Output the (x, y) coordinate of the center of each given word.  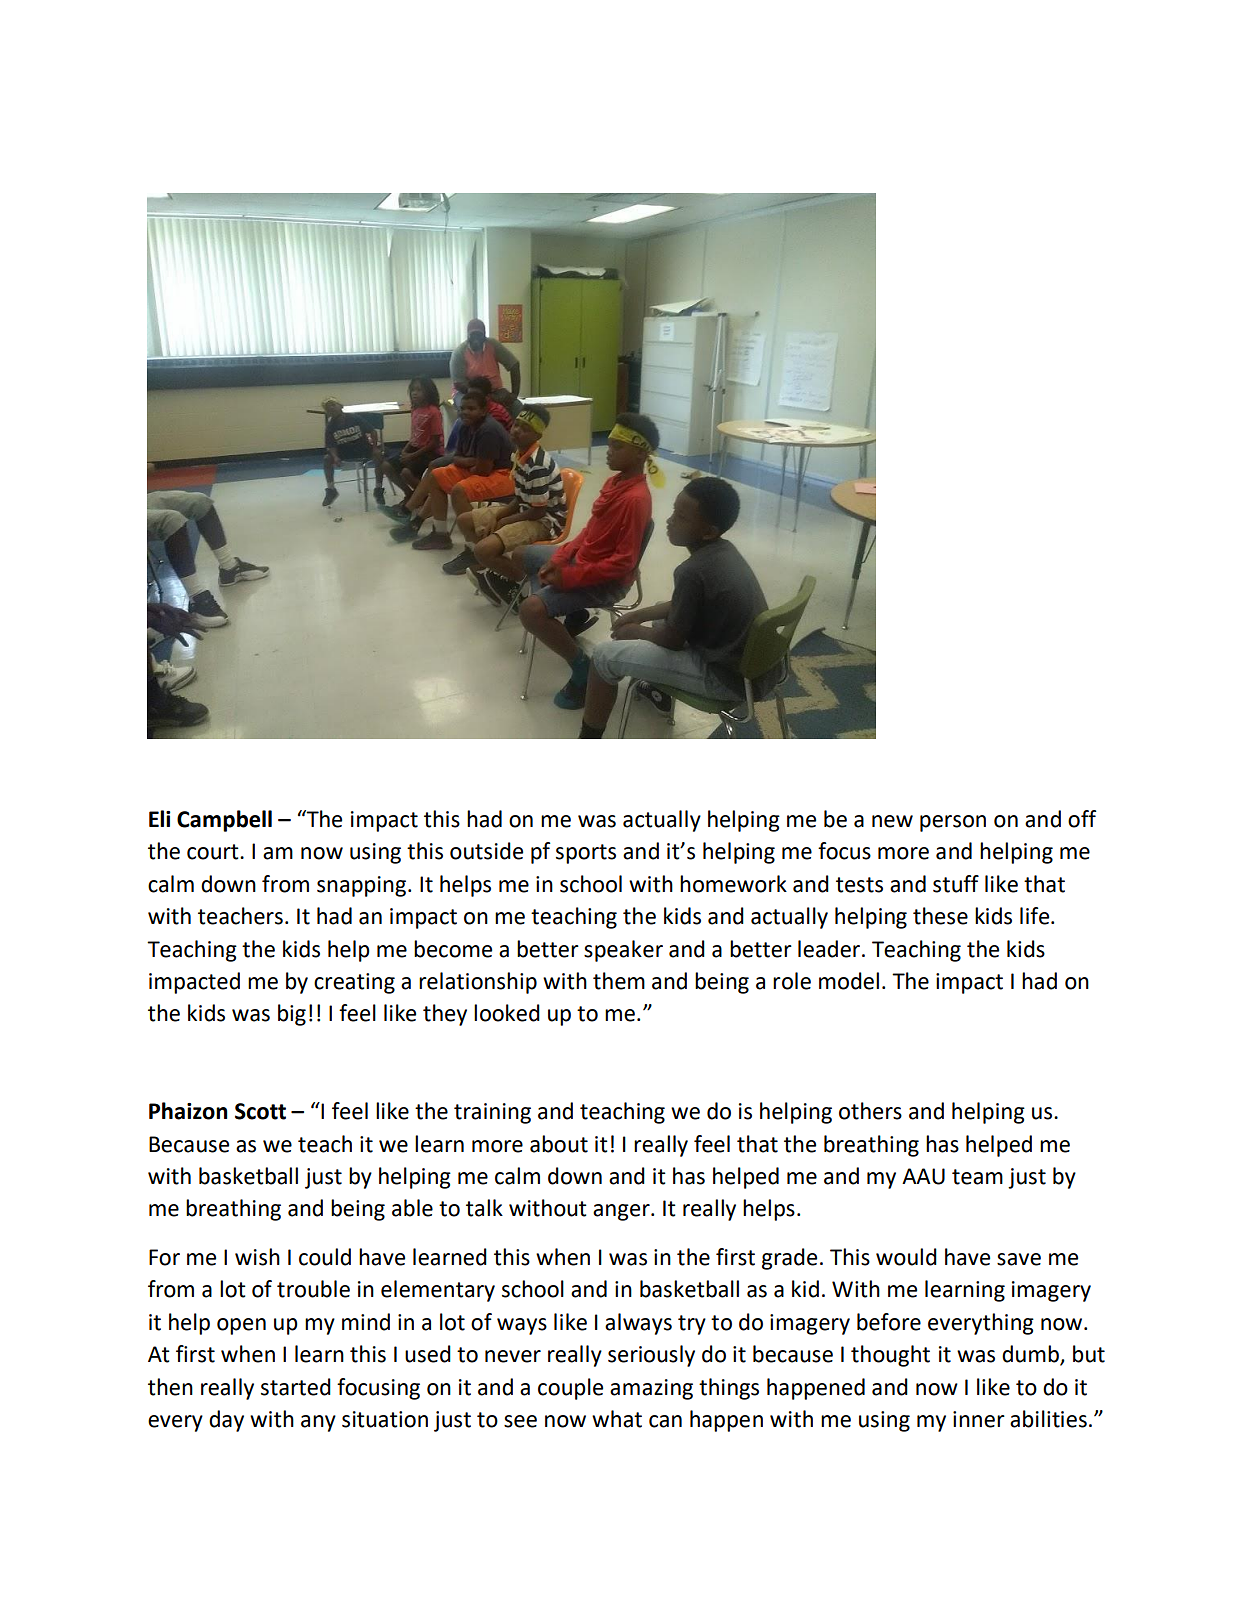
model (849, 981)
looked (507, 1013)
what (617, 1419)
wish (257, 1257)
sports (586, 854)
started (296, 1387)
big (292, 1015)
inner (979, 1419)
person (953, 823)
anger (622, 1212)
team (977, 1177)
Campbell (224, 821)
